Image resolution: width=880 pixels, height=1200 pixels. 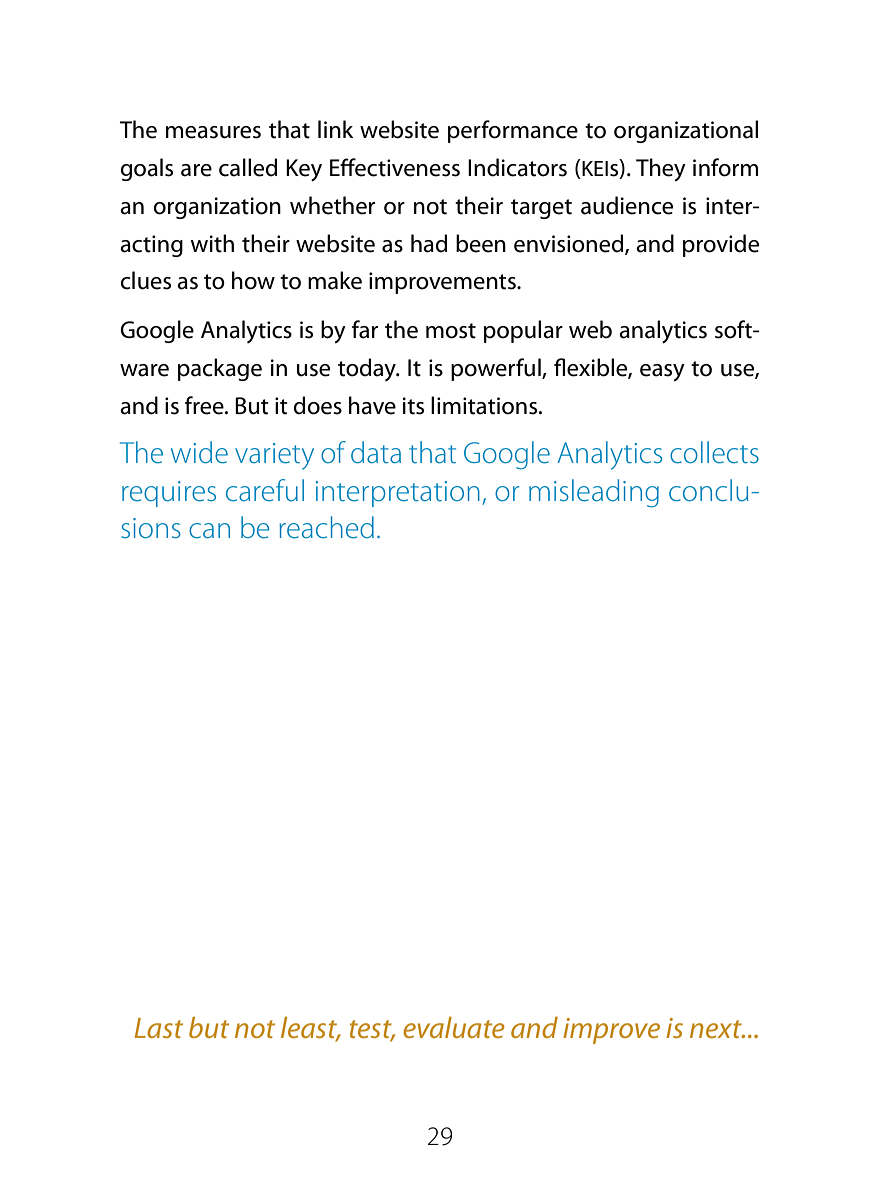 What do you see at coordinates (326, 527) in the image?
I see `reached` at bounding box center [326, 527].
